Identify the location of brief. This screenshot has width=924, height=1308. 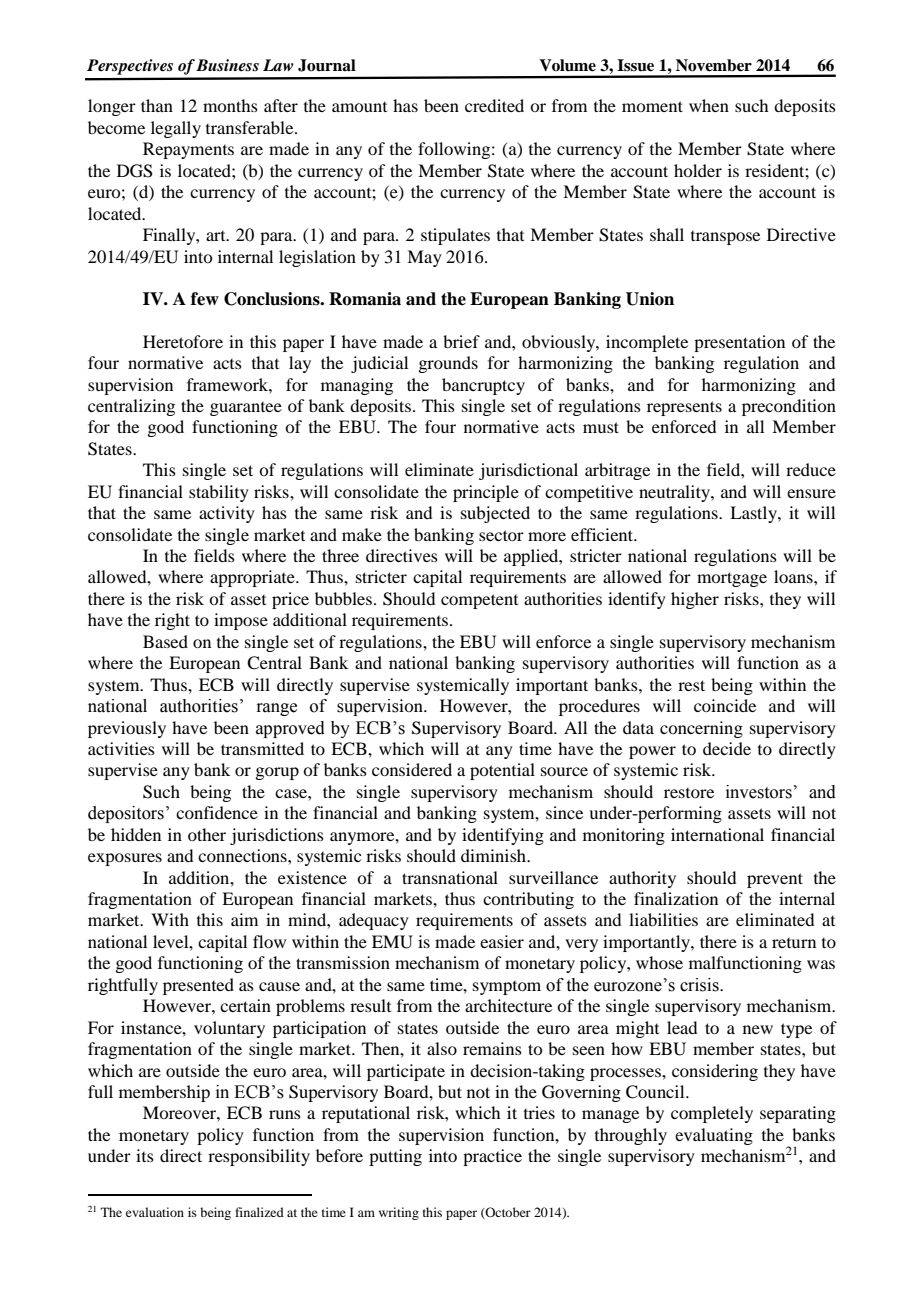
(461, 341).
